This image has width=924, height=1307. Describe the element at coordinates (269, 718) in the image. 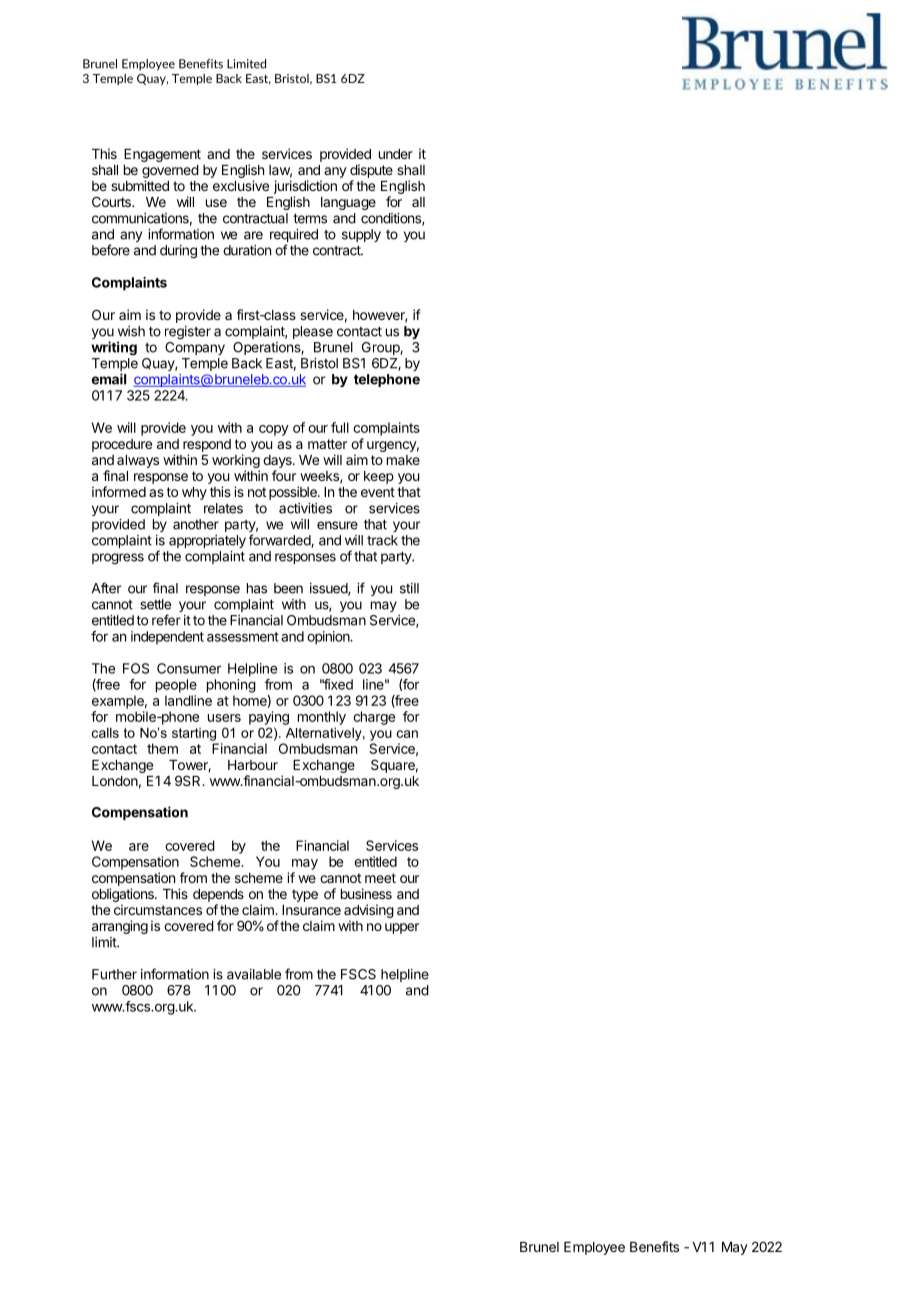

I see `paying` at that location.
